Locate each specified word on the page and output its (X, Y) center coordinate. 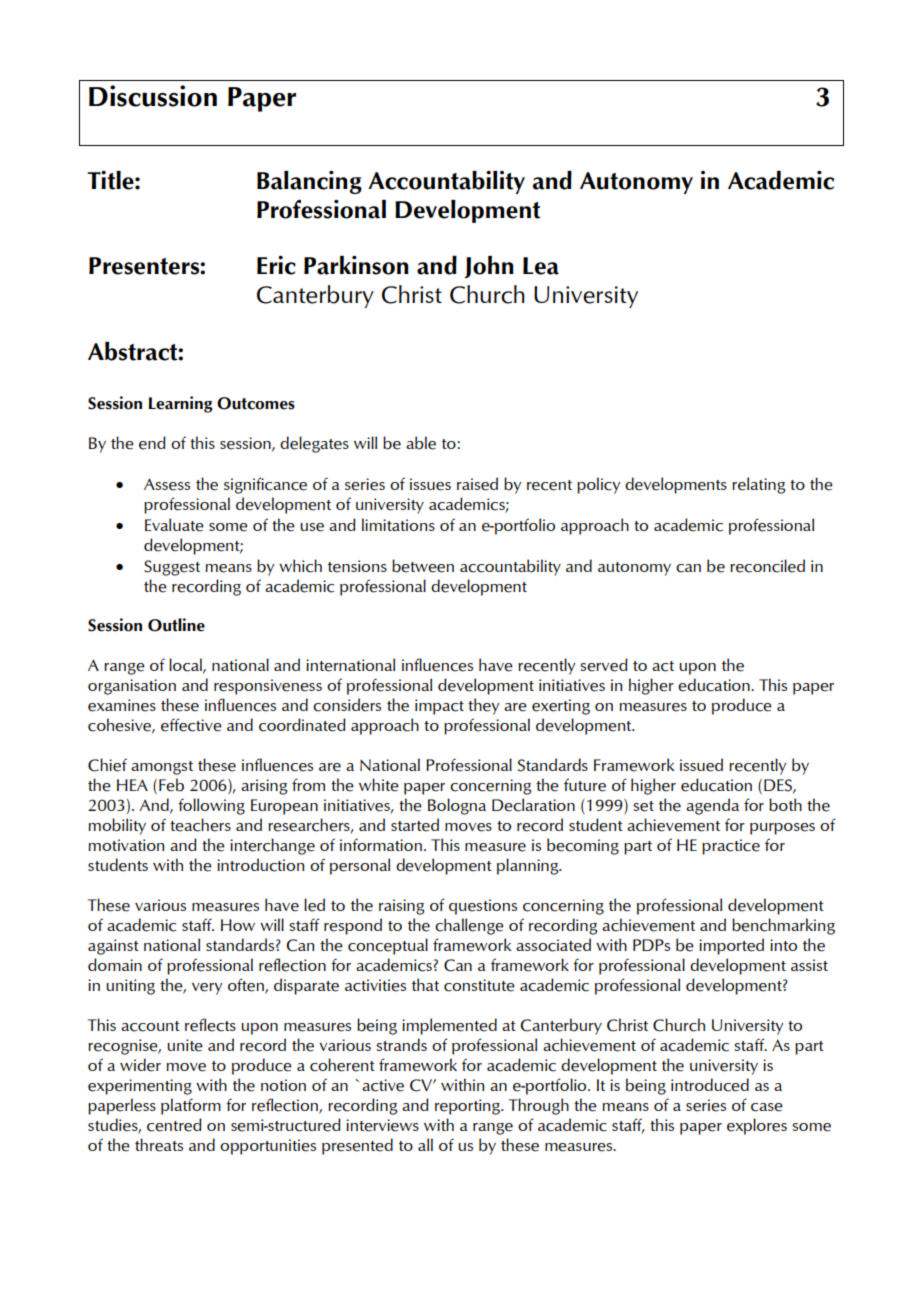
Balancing (309, 182)
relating (758, 485)
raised (477, 484)
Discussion (153, 96)
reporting (468, 1107)
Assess (167, 484)
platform (191, 1106)
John (489, 267)
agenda (712, 806)
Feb (171, 785)
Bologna (457, 806)
